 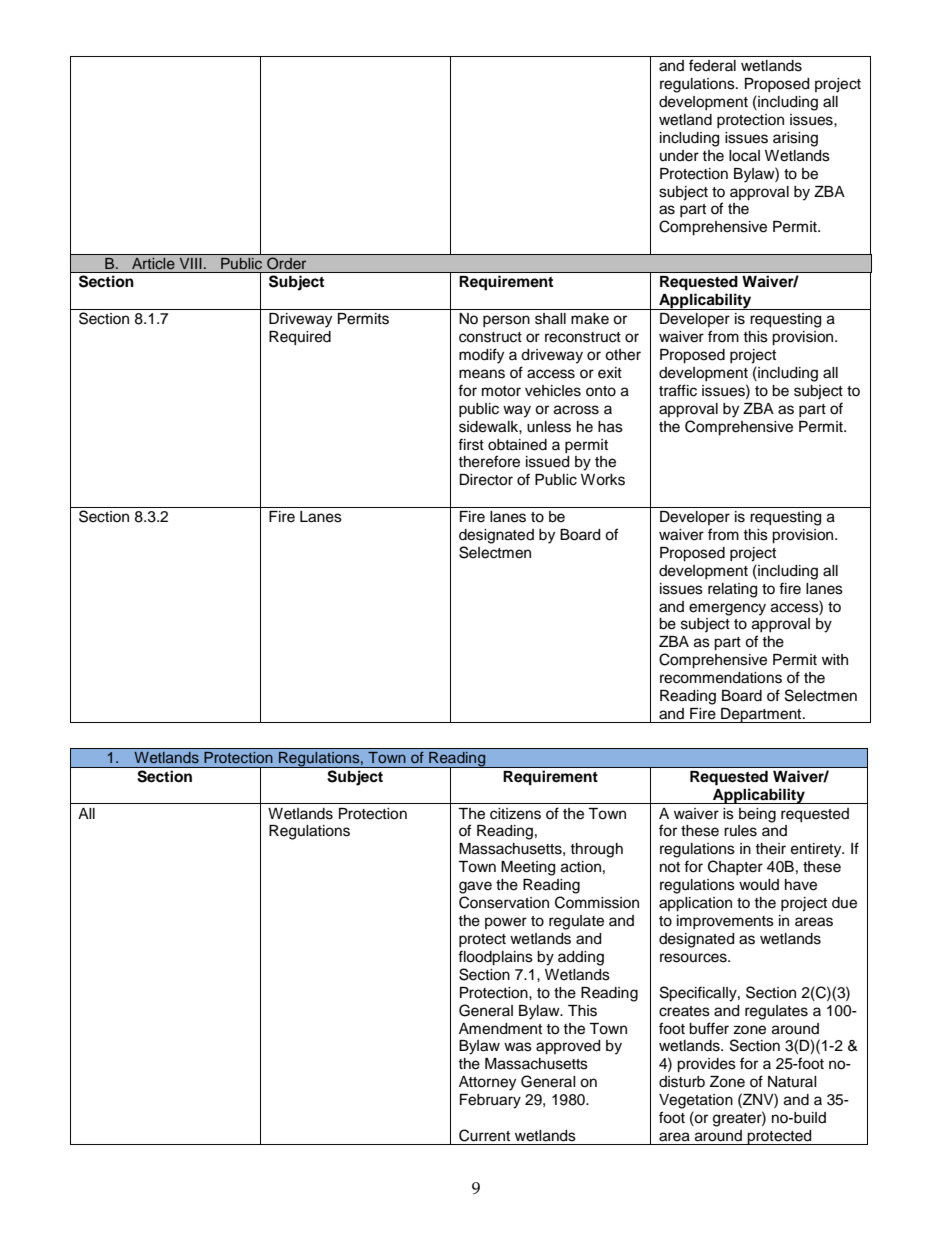 What do you see at coordinates (732, 590) in the screenshot?
I see `relating` at bounding box center [732, 590].
